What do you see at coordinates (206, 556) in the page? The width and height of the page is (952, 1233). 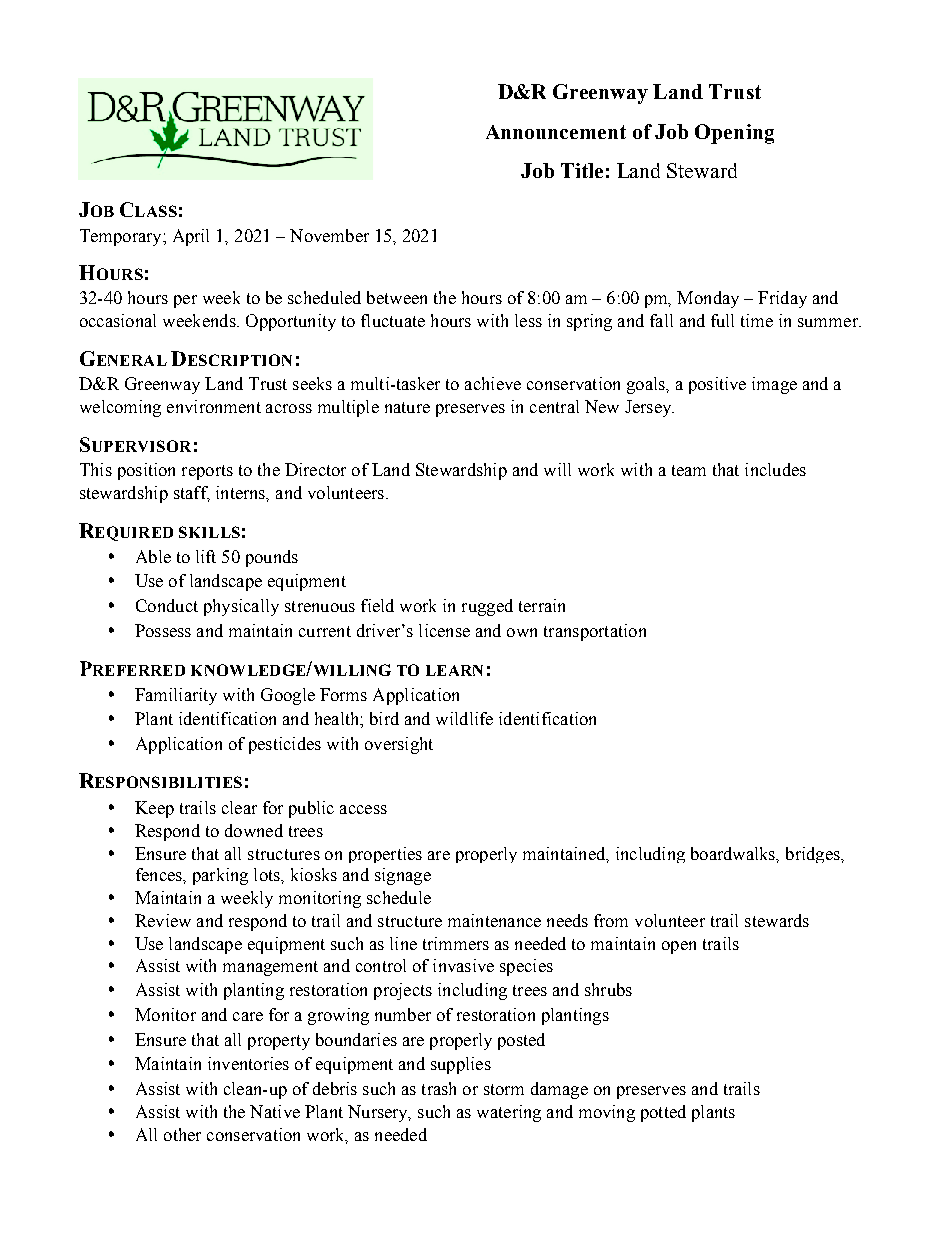 I see `lift` at bounding box center [206, 556].
